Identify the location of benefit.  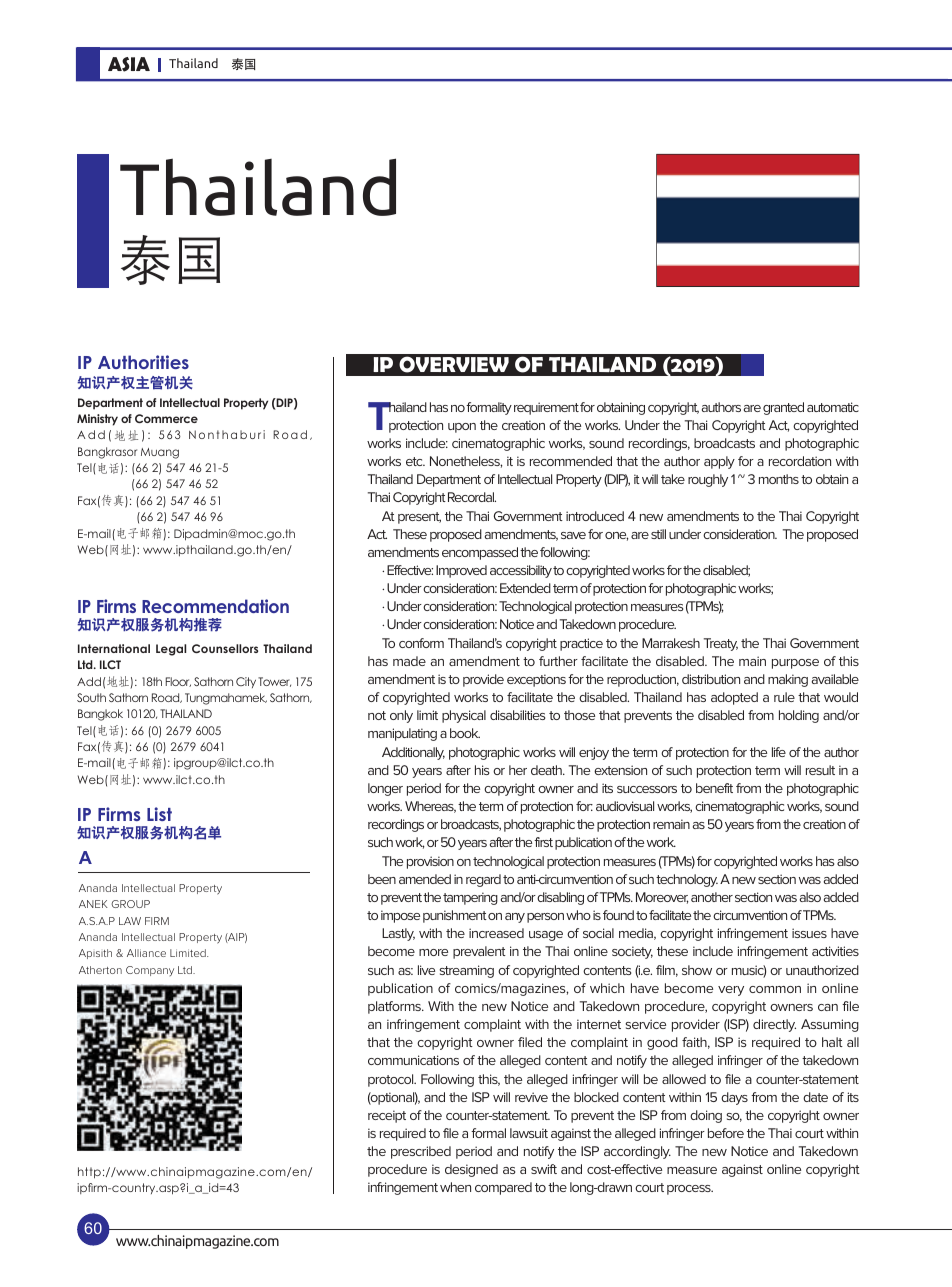
(714, 788).
